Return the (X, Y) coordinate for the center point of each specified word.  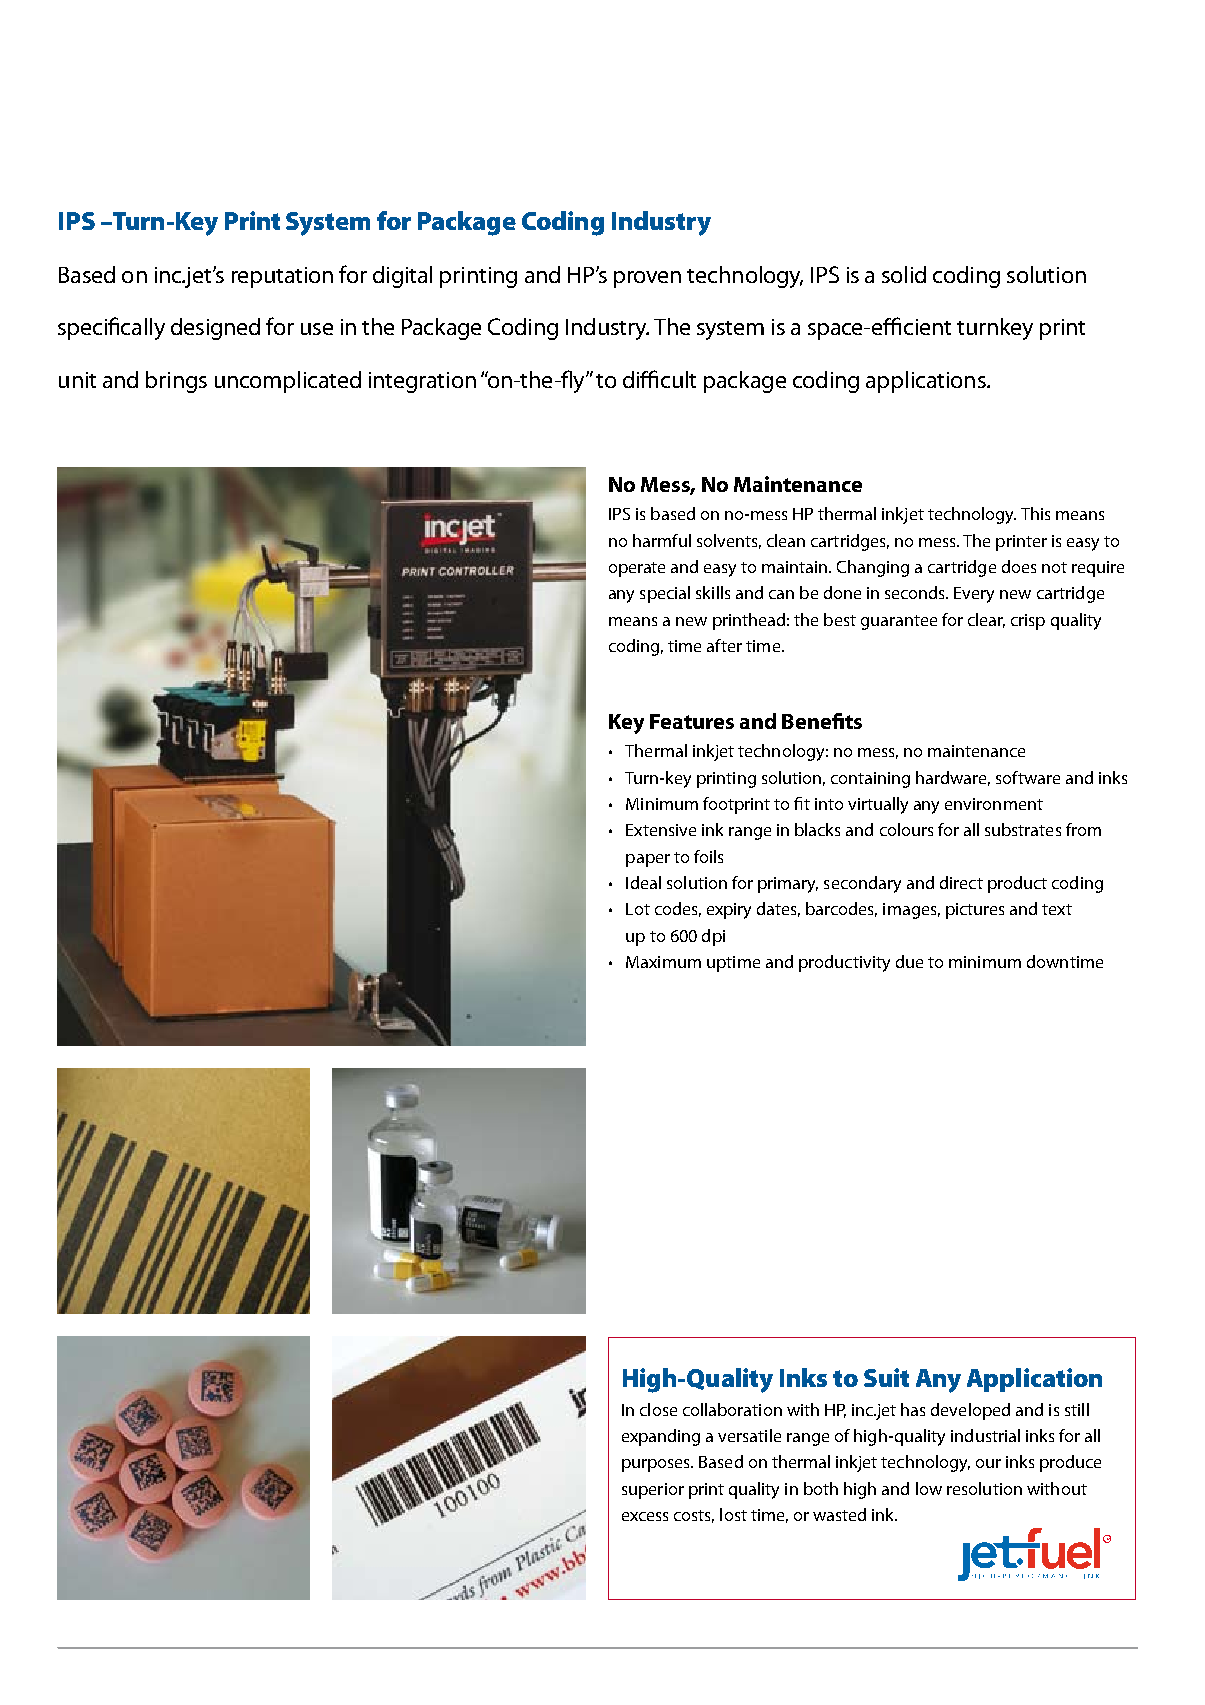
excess (645, 1516)
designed (215, 329)
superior (653, 1491)
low (929, 1488)
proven (647, 279)
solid (904, 274)
